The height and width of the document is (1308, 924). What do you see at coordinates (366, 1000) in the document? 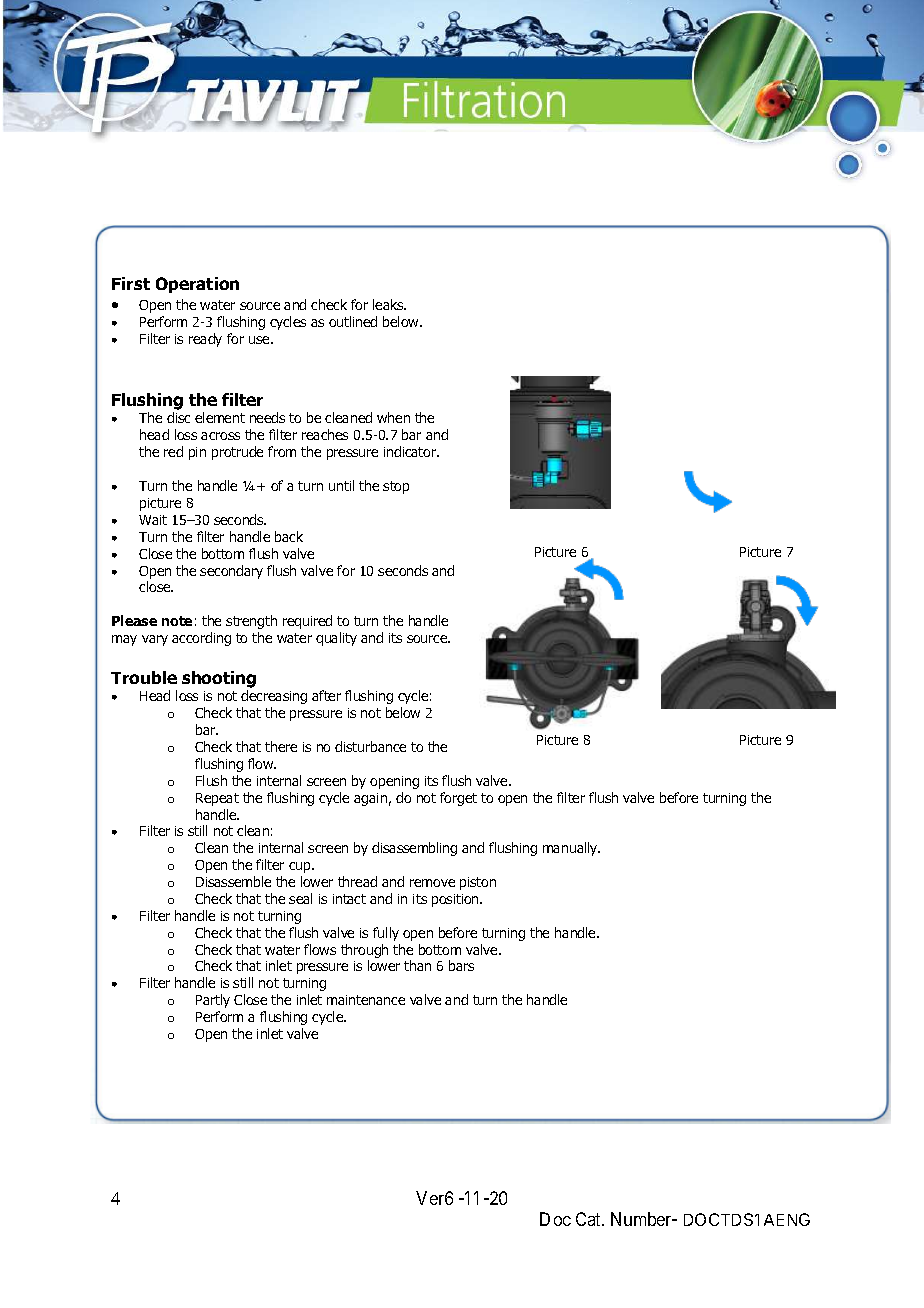
I see `maintenance` at bounding box center [366, 1000].
